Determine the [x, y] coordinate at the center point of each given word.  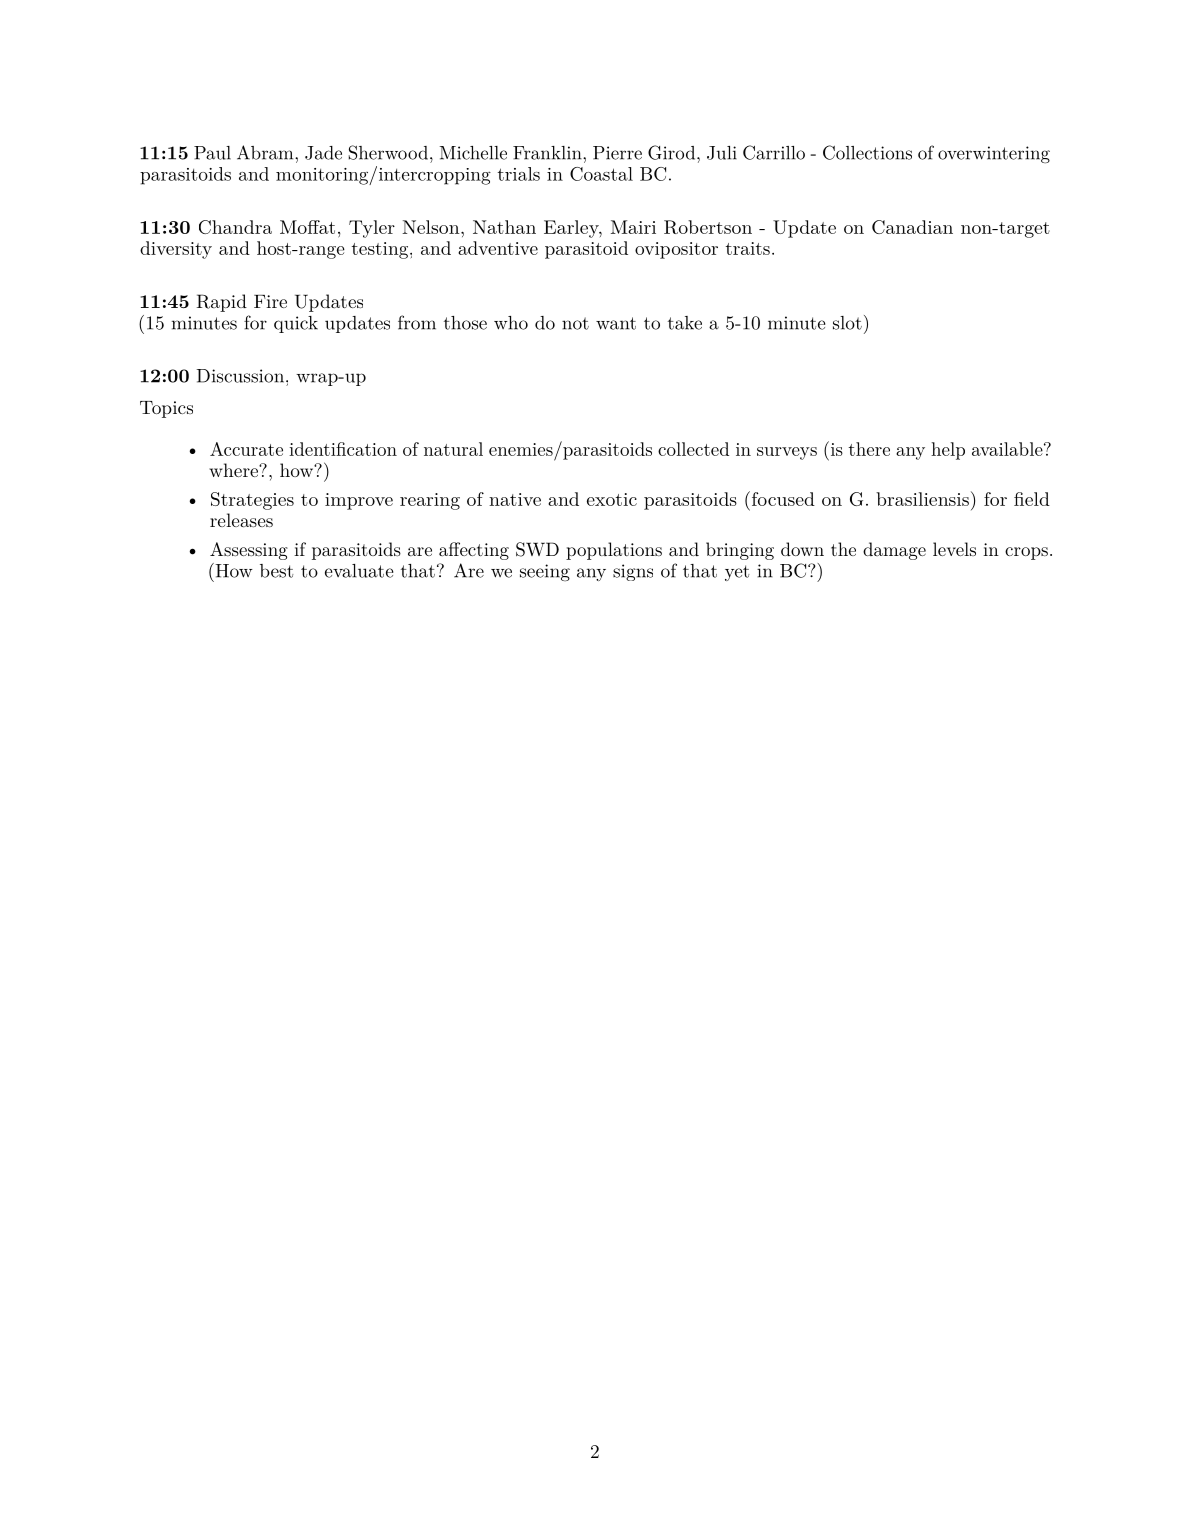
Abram [266, 152]
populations [614, 551]
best [276, 571]
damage [894, 551]
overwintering [994, 155]
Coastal [601, 174]
